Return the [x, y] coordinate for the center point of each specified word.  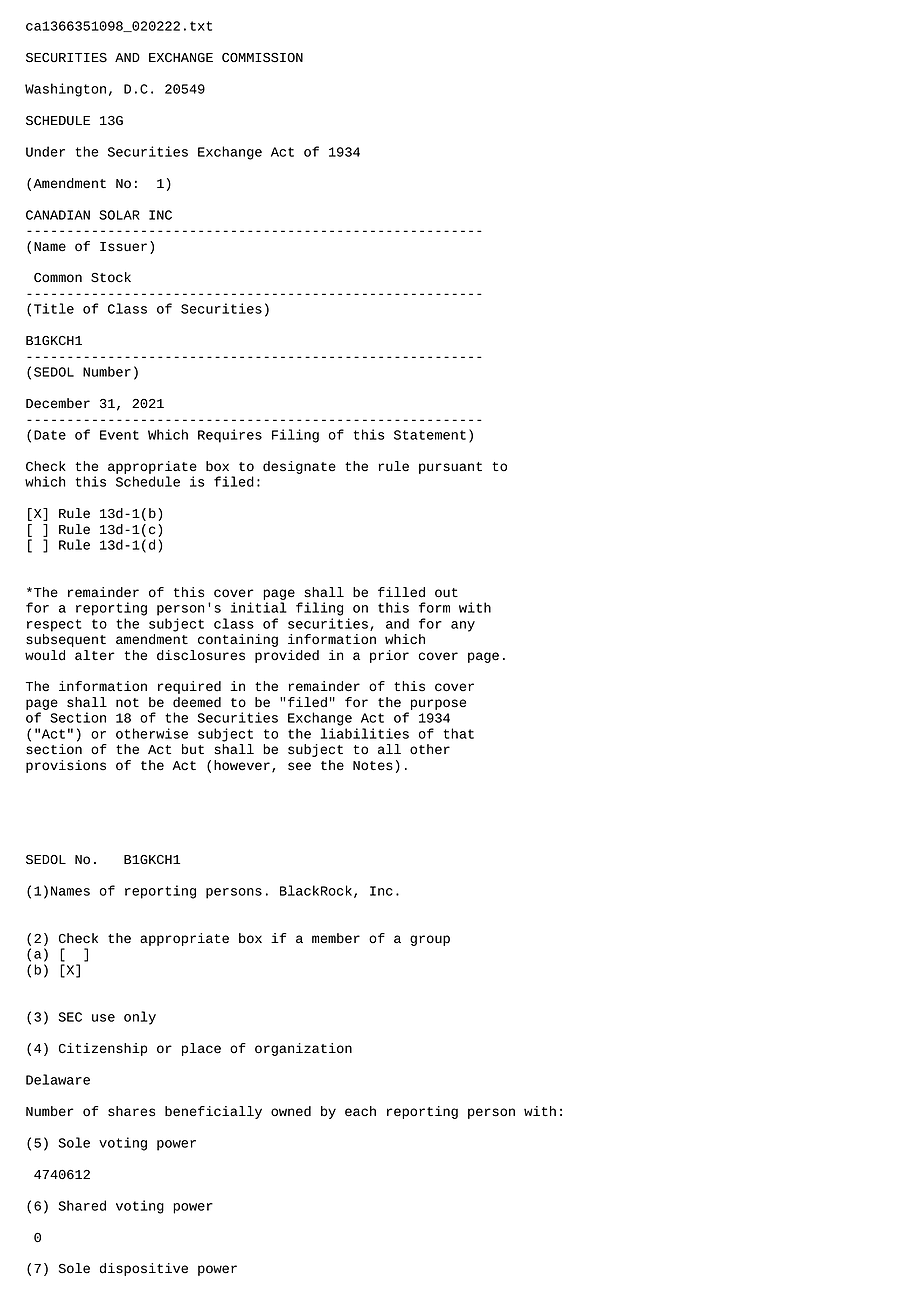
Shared [82, 1205]
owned [291, 1111]
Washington [65, 90]
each [360, 1111]
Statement [430, 435]
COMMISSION [262, 58]
